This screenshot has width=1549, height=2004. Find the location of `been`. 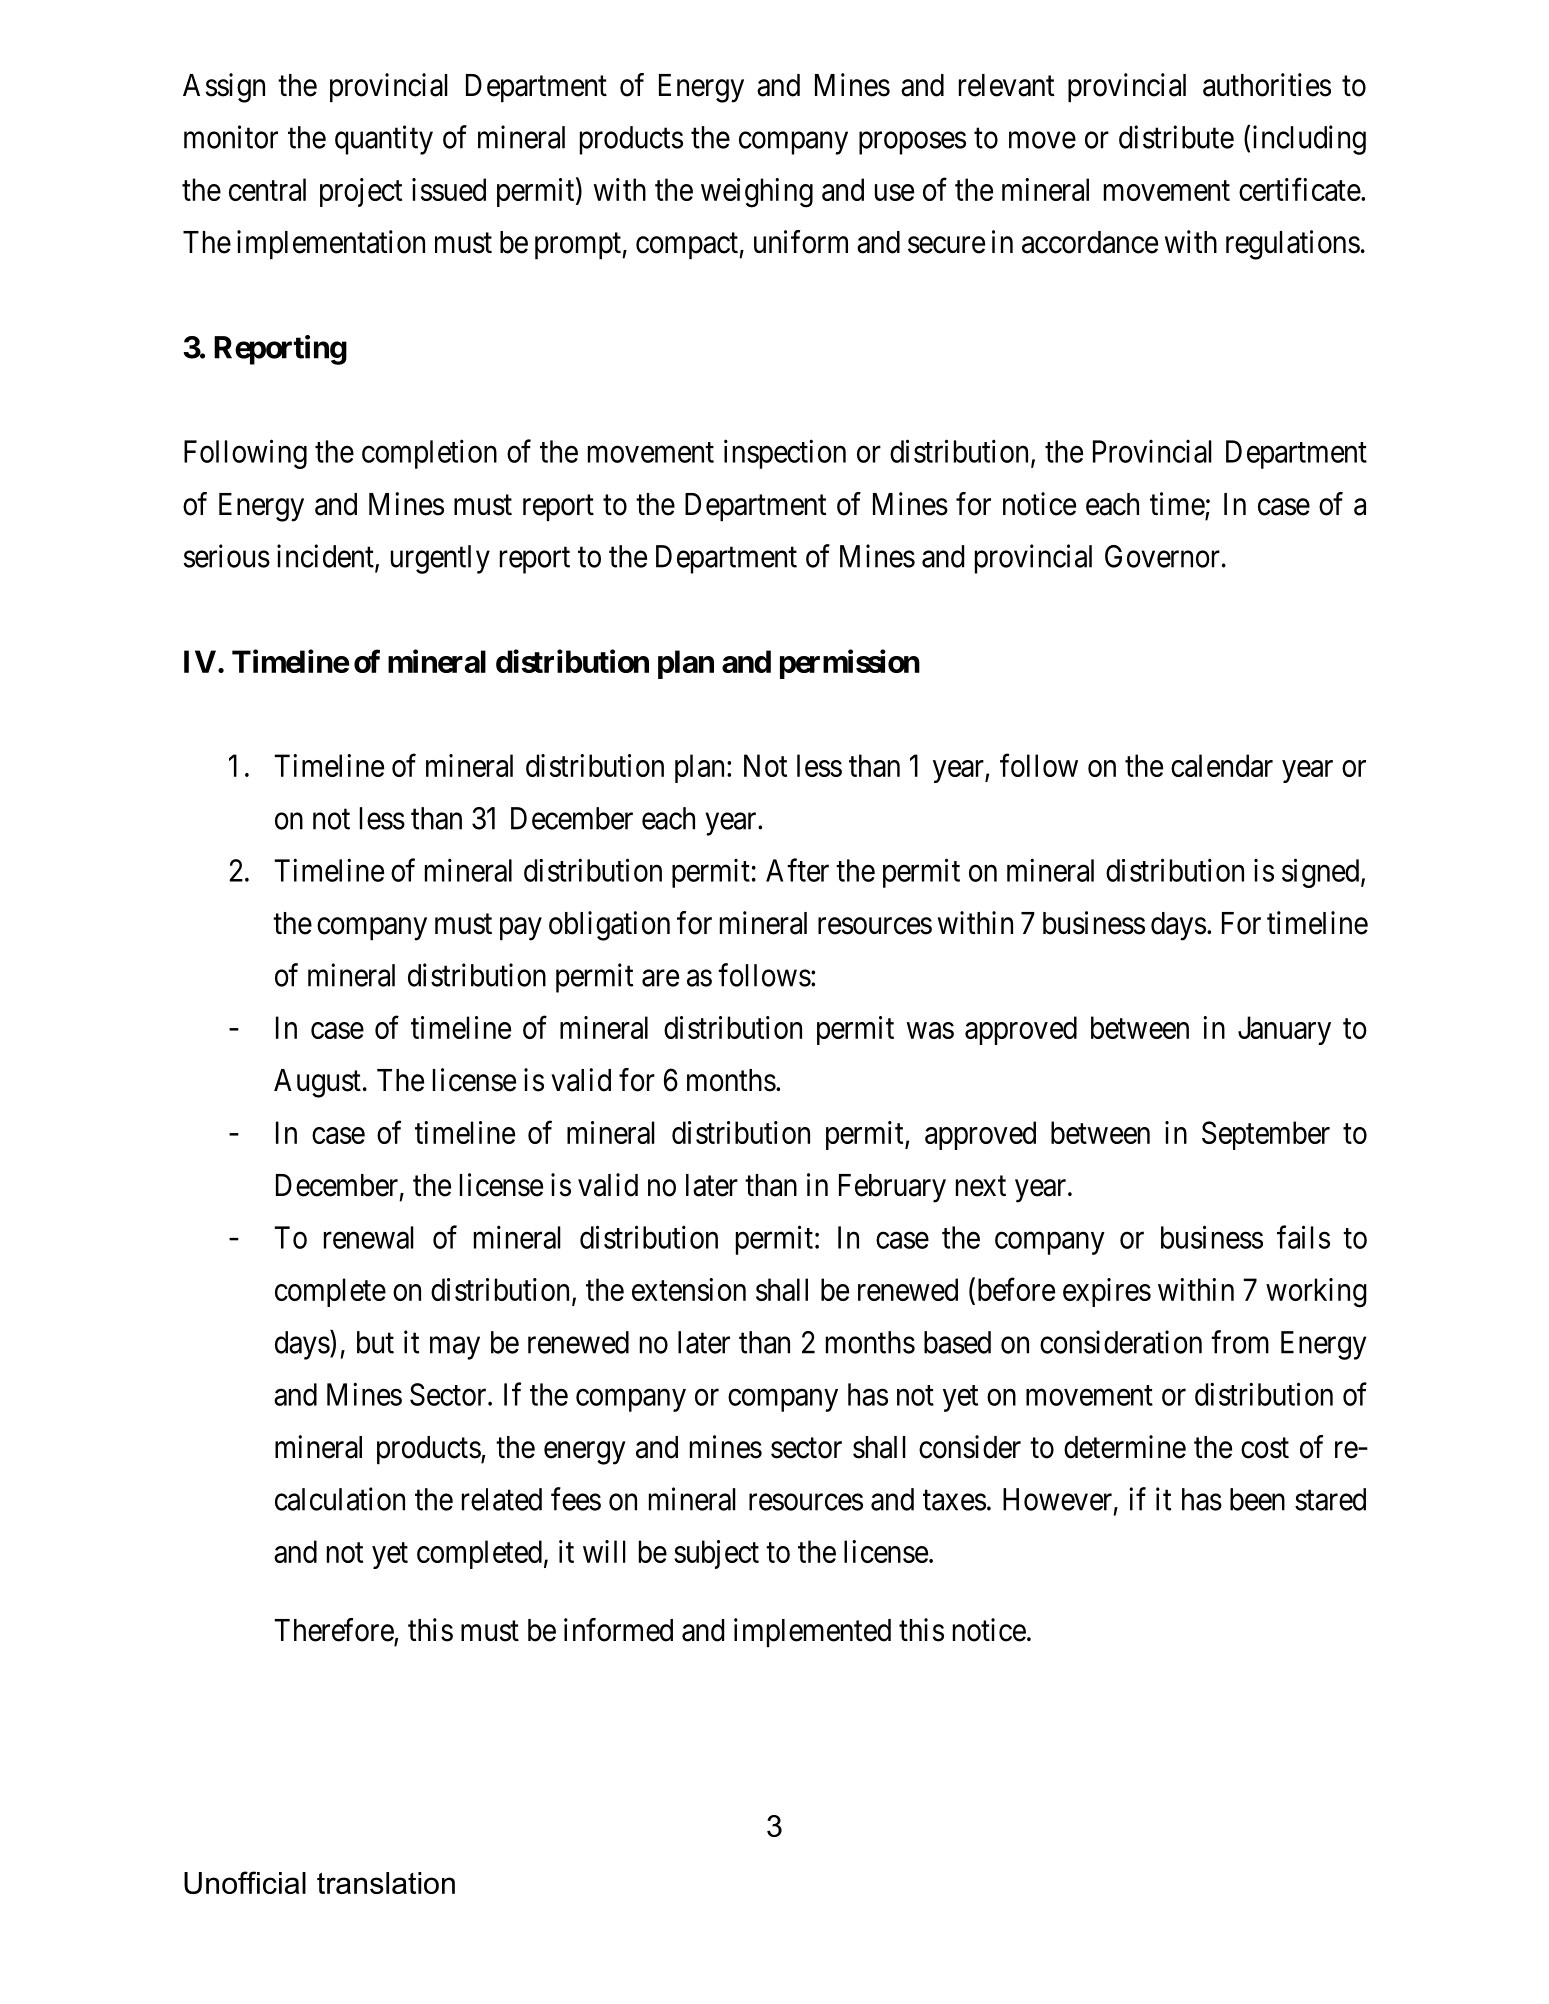

been is located at coordinates (1257, 1499).
